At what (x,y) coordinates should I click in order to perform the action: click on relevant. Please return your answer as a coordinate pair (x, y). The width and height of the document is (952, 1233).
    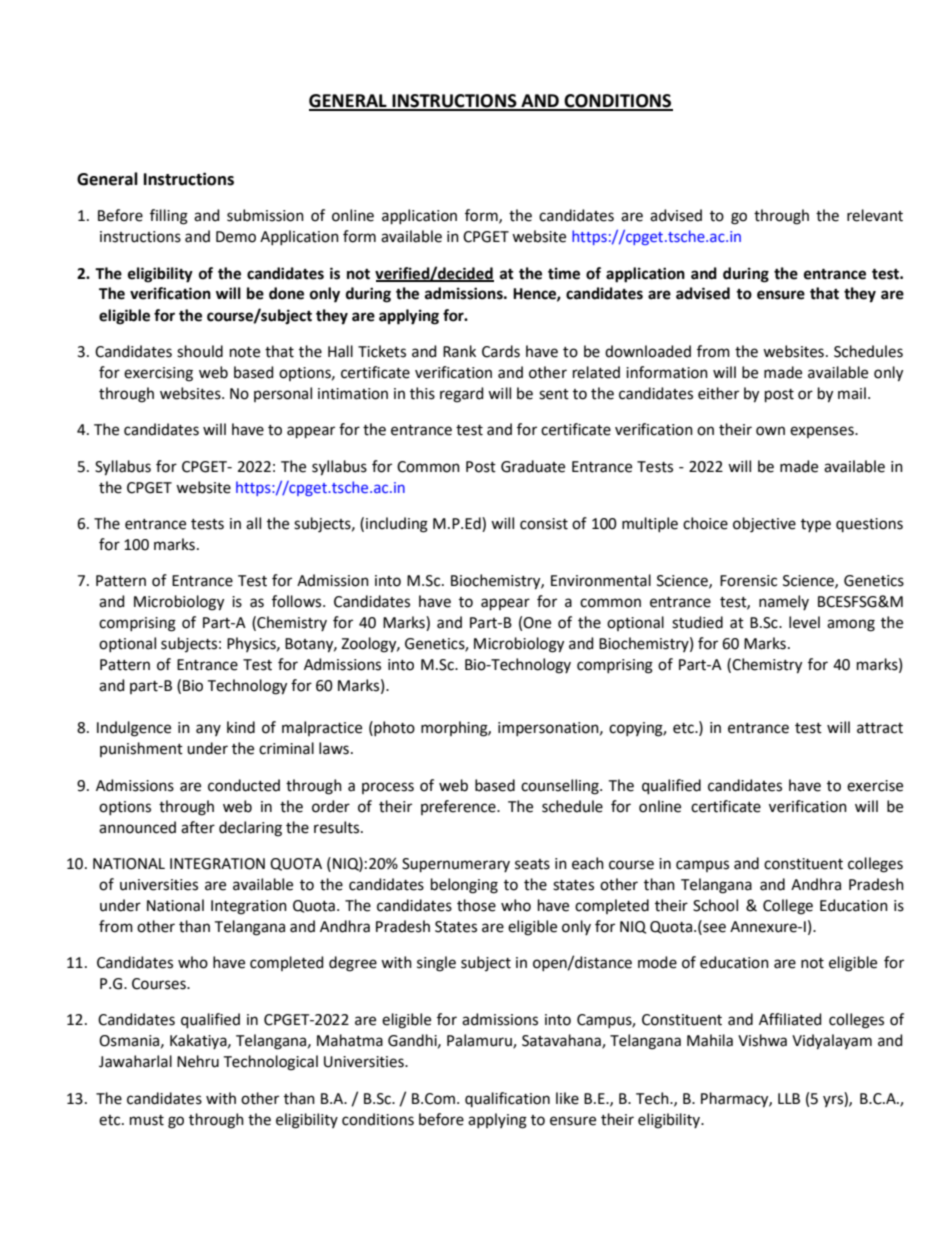
    Looking at the image, I should click on (875, 215).
